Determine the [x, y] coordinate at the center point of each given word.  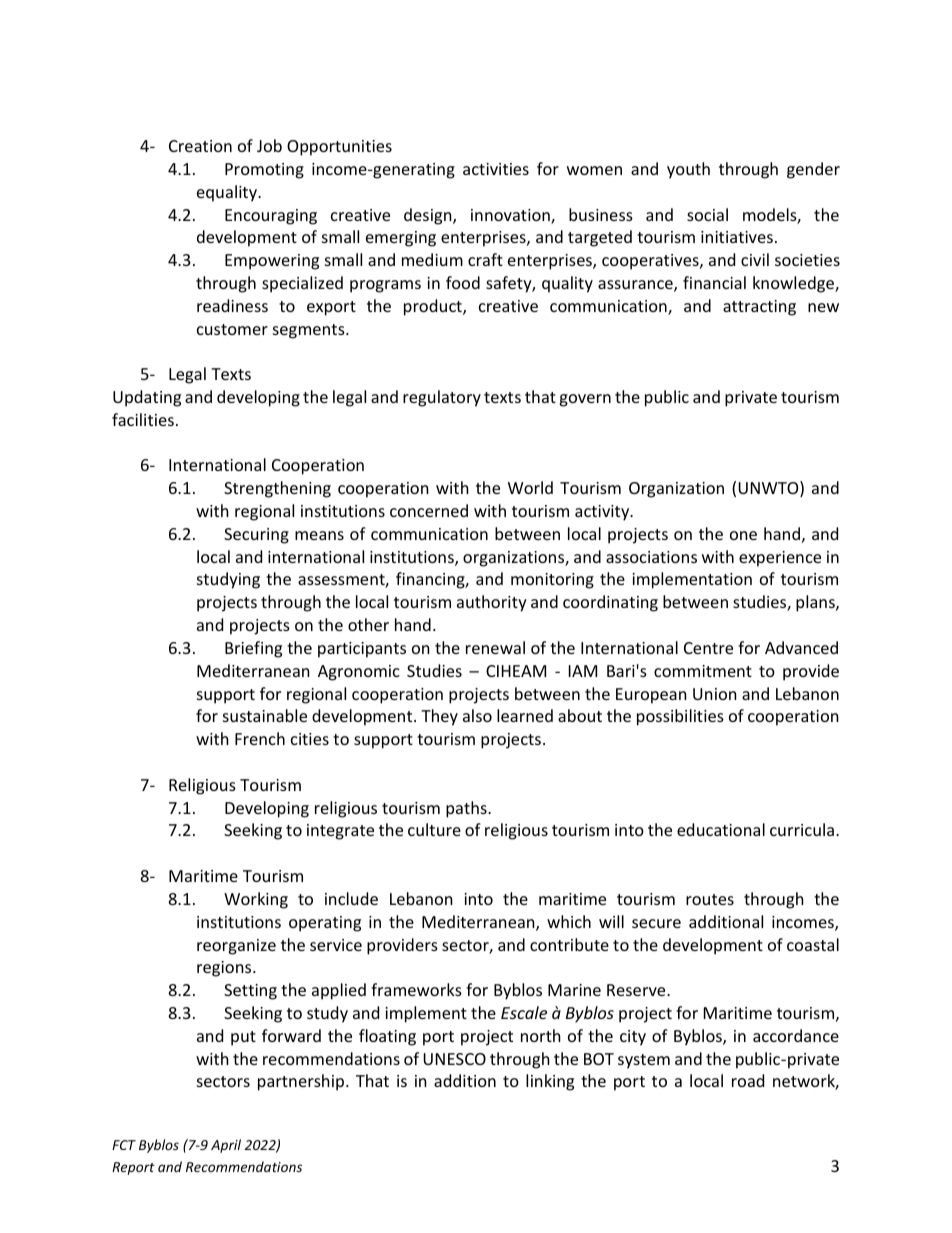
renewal [495, 647]
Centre [708, 648]
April [226, 1146]
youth [688, 170]
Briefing [253, 649]
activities [496, 169]
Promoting [264, 171]
